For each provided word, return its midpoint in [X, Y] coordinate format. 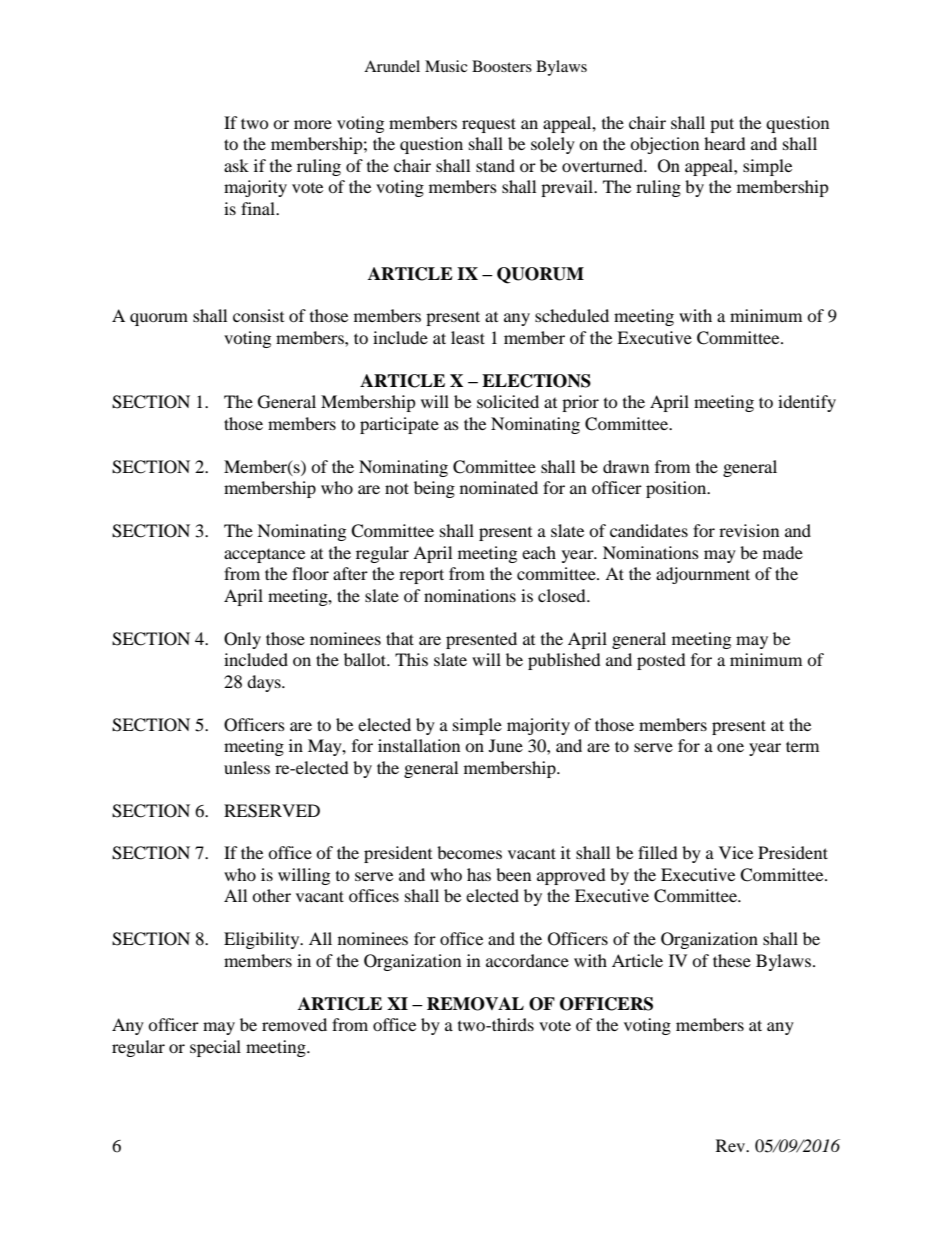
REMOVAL [475, 1004]
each [539, 552]
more [313, 124]
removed [294, 1024]
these [732, 960]
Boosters [502, 66]
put [722, 125]
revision [749, 530]
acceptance [264, 556]
